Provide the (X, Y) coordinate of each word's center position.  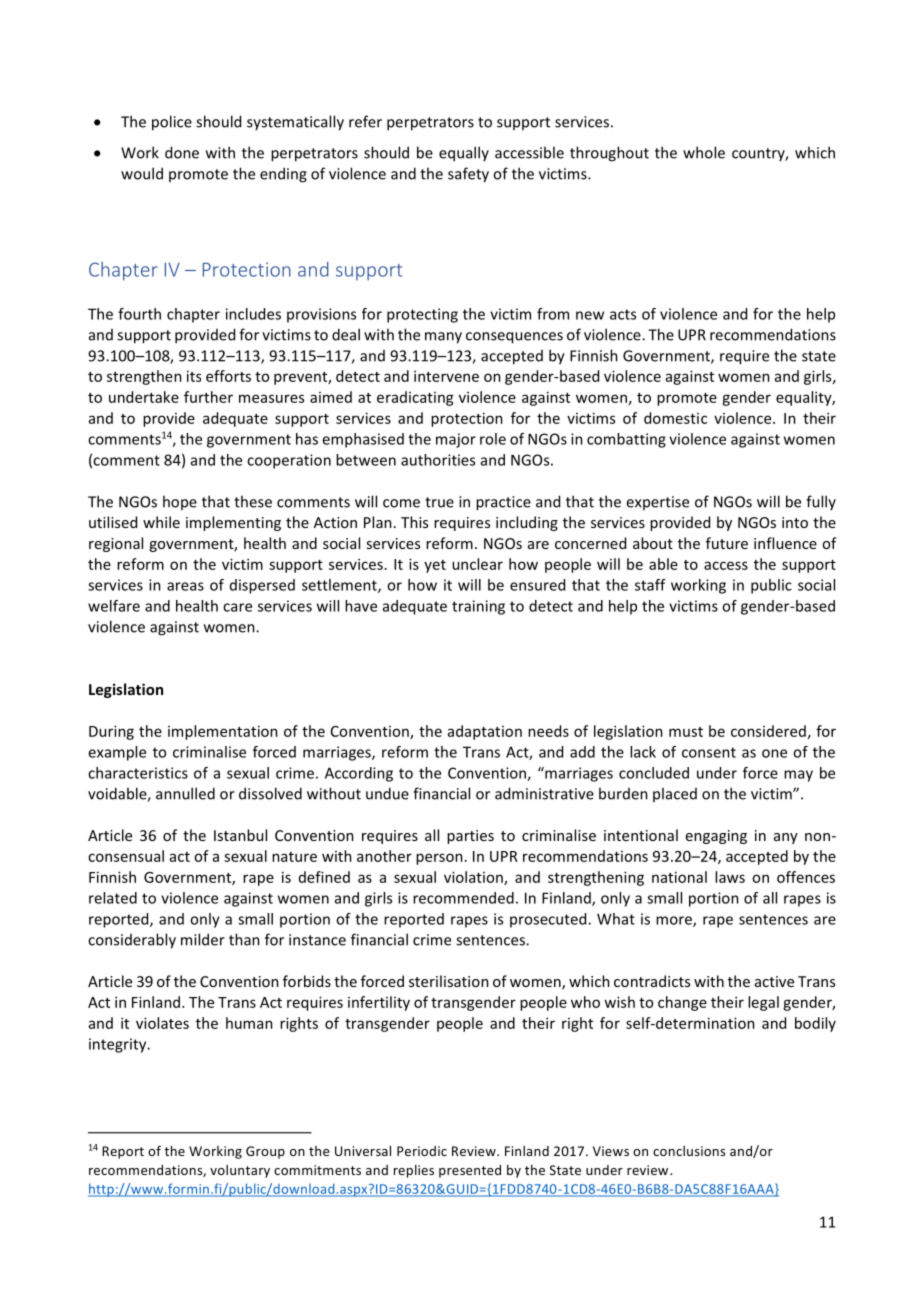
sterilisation (449, 981)
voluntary (240, 1171)
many (443, 338)
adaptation (485, 732)
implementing (233, 523)
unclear (477, 564)
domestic (675, 418)
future (727, 543)
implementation (223, 732)
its (194, 376)
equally (464, 154)
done (182, 152)
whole (704, 152)
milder (203, 939)
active (774, 981)
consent (709, 752)
